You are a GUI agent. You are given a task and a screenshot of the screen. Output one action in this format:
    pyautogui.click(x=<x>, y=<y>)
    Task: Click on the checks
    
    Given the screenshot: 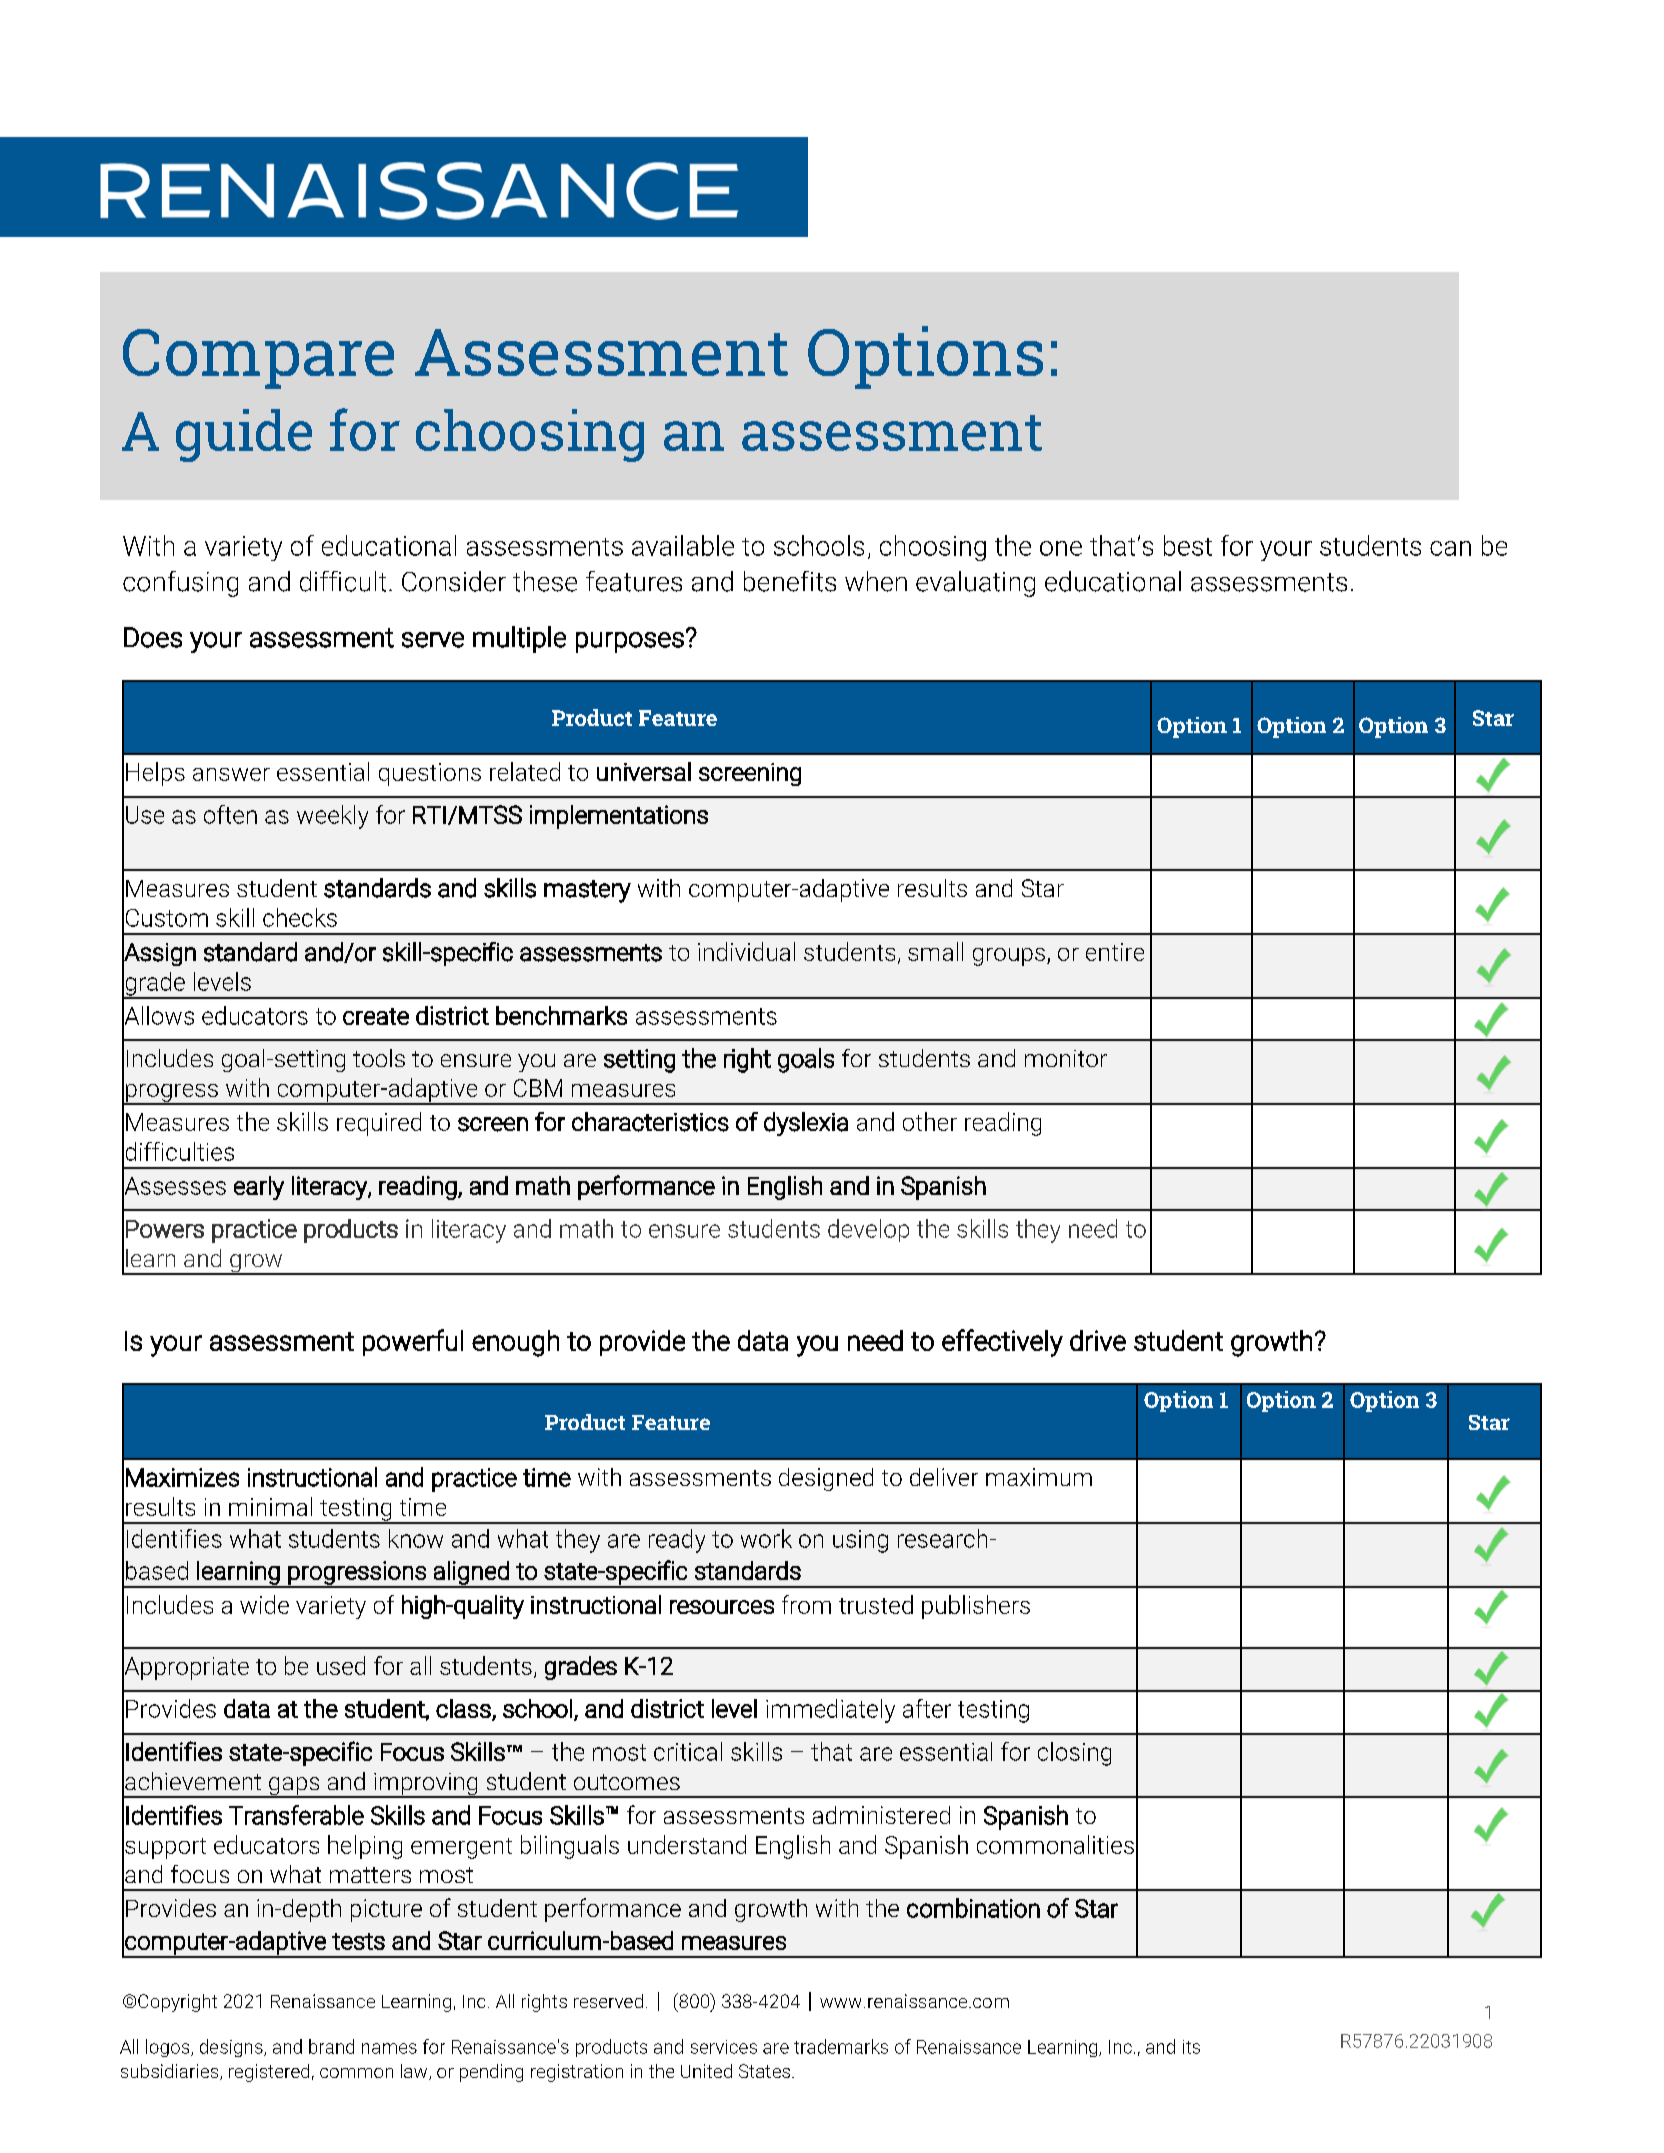 What is the action you would take?
    pyautogui.click(x=300, y=917)
